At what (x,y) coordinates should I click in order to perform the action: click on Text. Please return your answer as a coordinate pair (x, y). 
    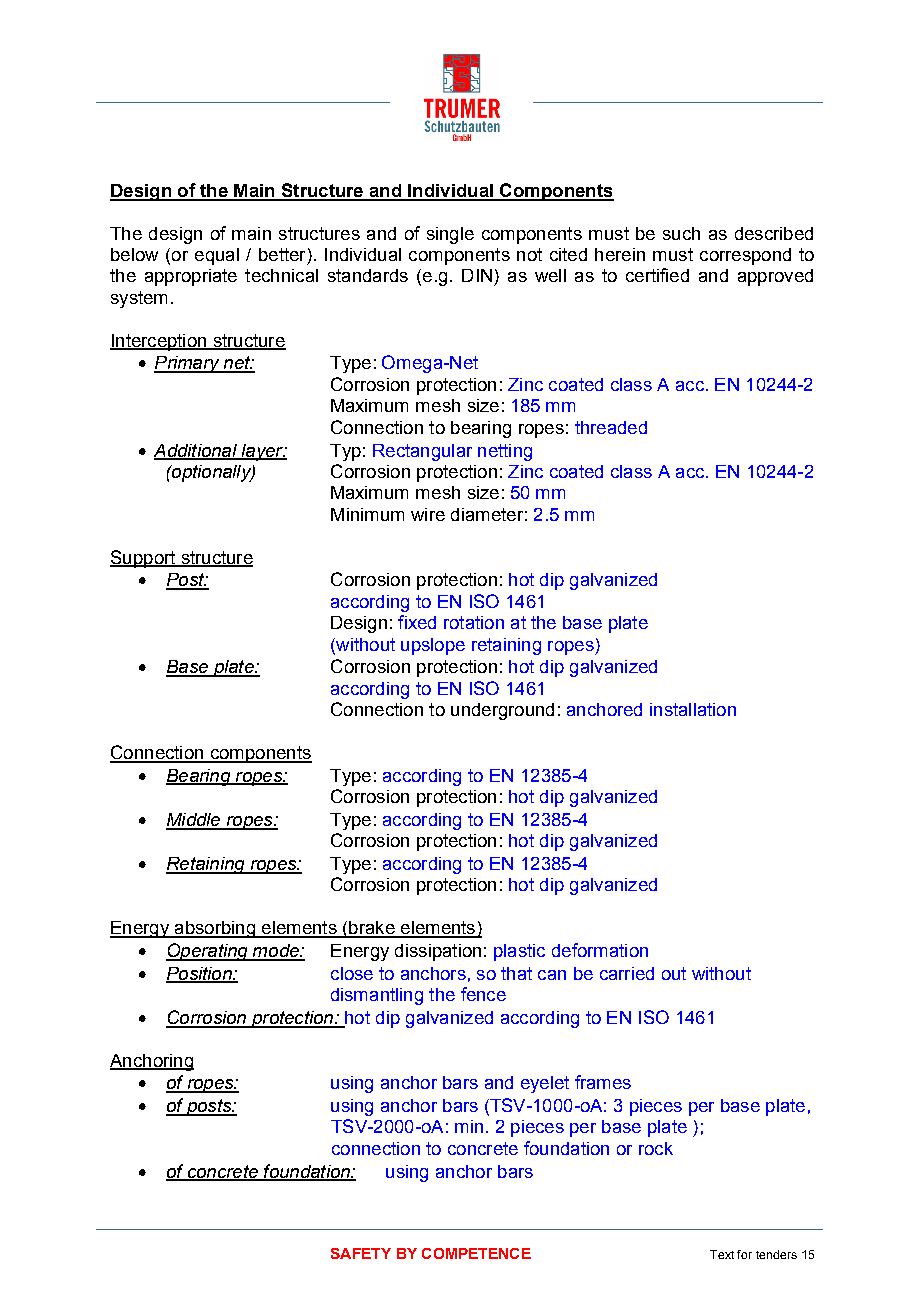
    Looking at the image, I should click on (722, 1254).
